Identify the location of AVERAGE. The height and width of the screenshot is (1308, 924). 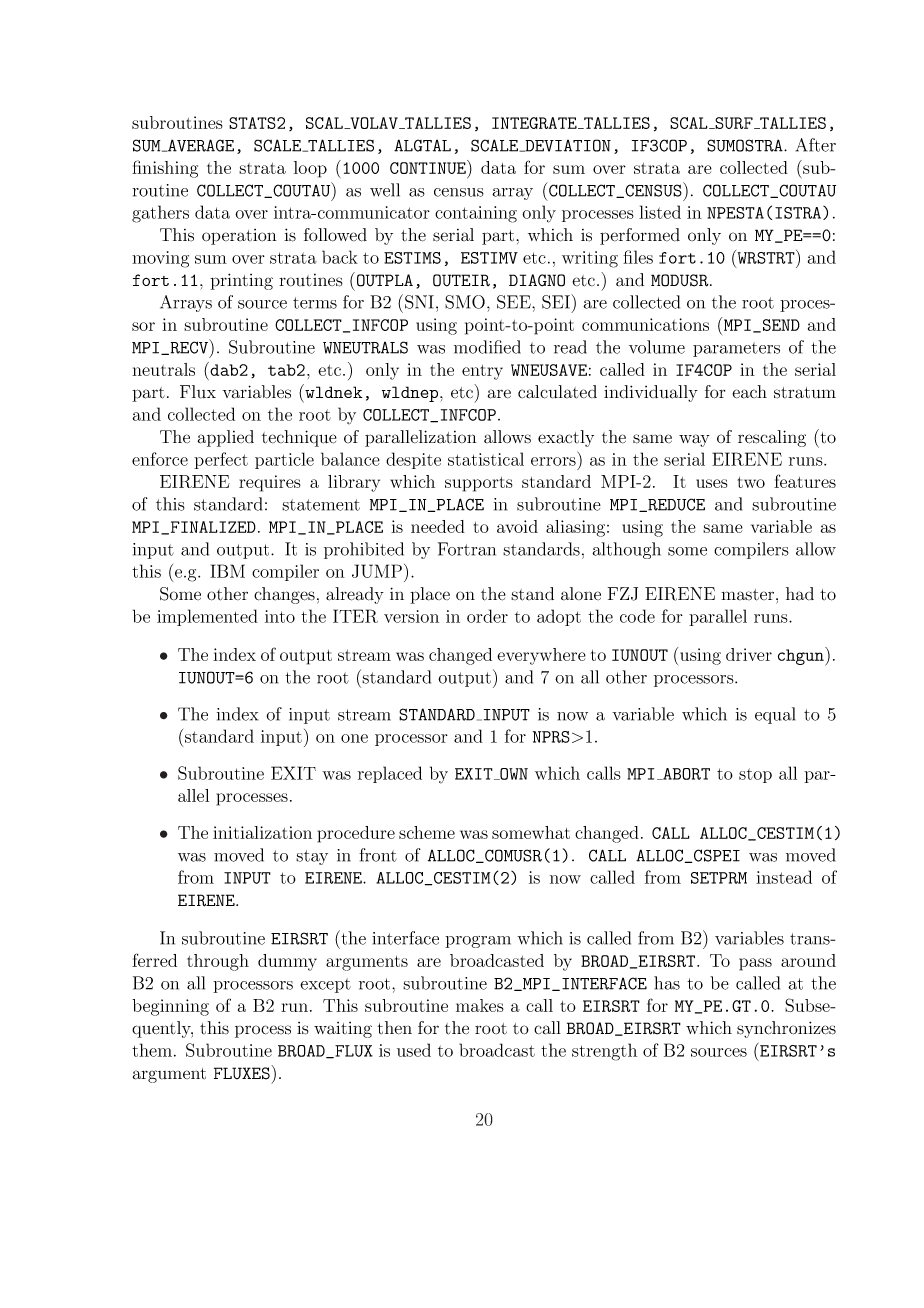
(200, 145).
